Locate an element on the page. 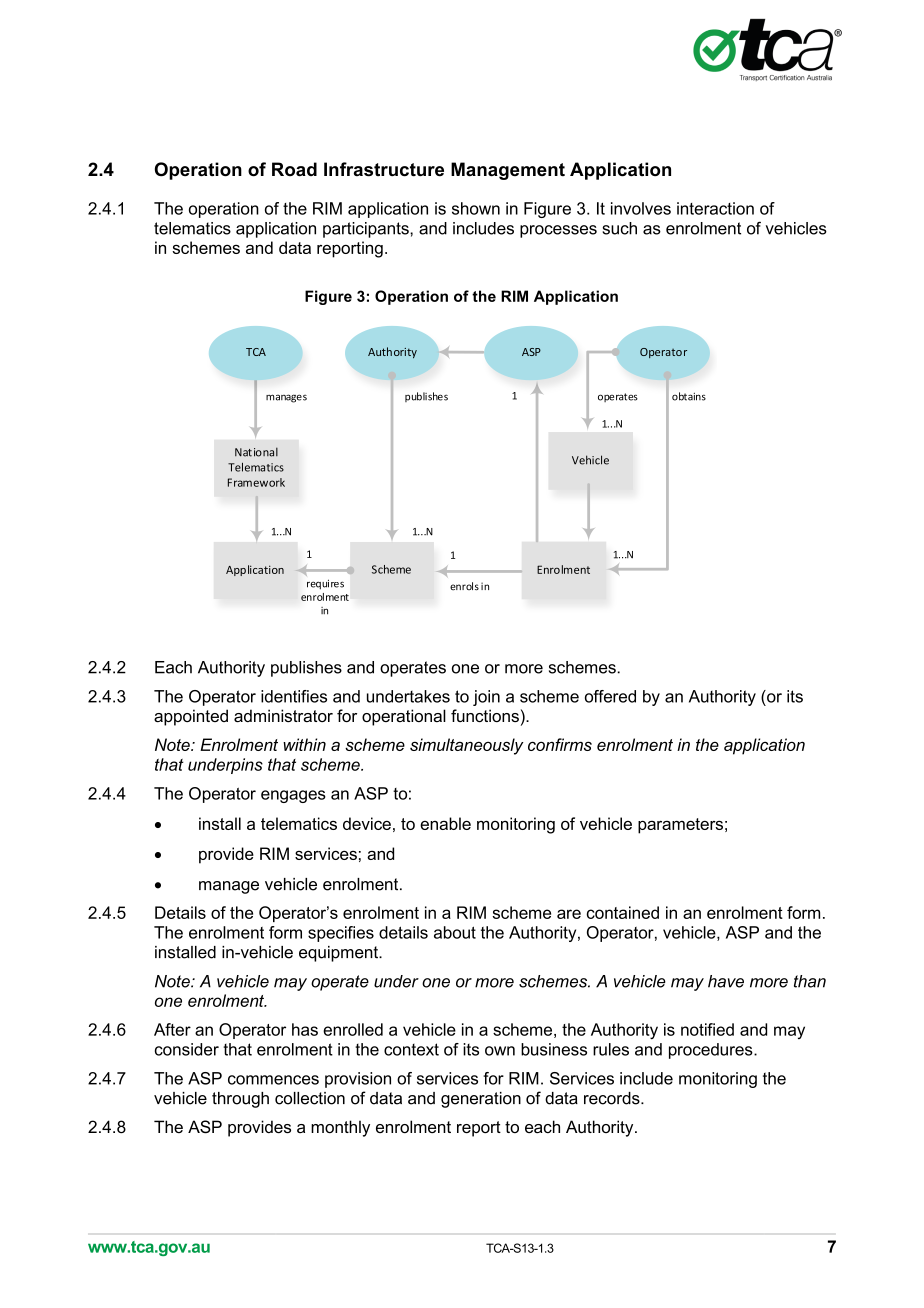  shown is located at coordinates (476, 208).
